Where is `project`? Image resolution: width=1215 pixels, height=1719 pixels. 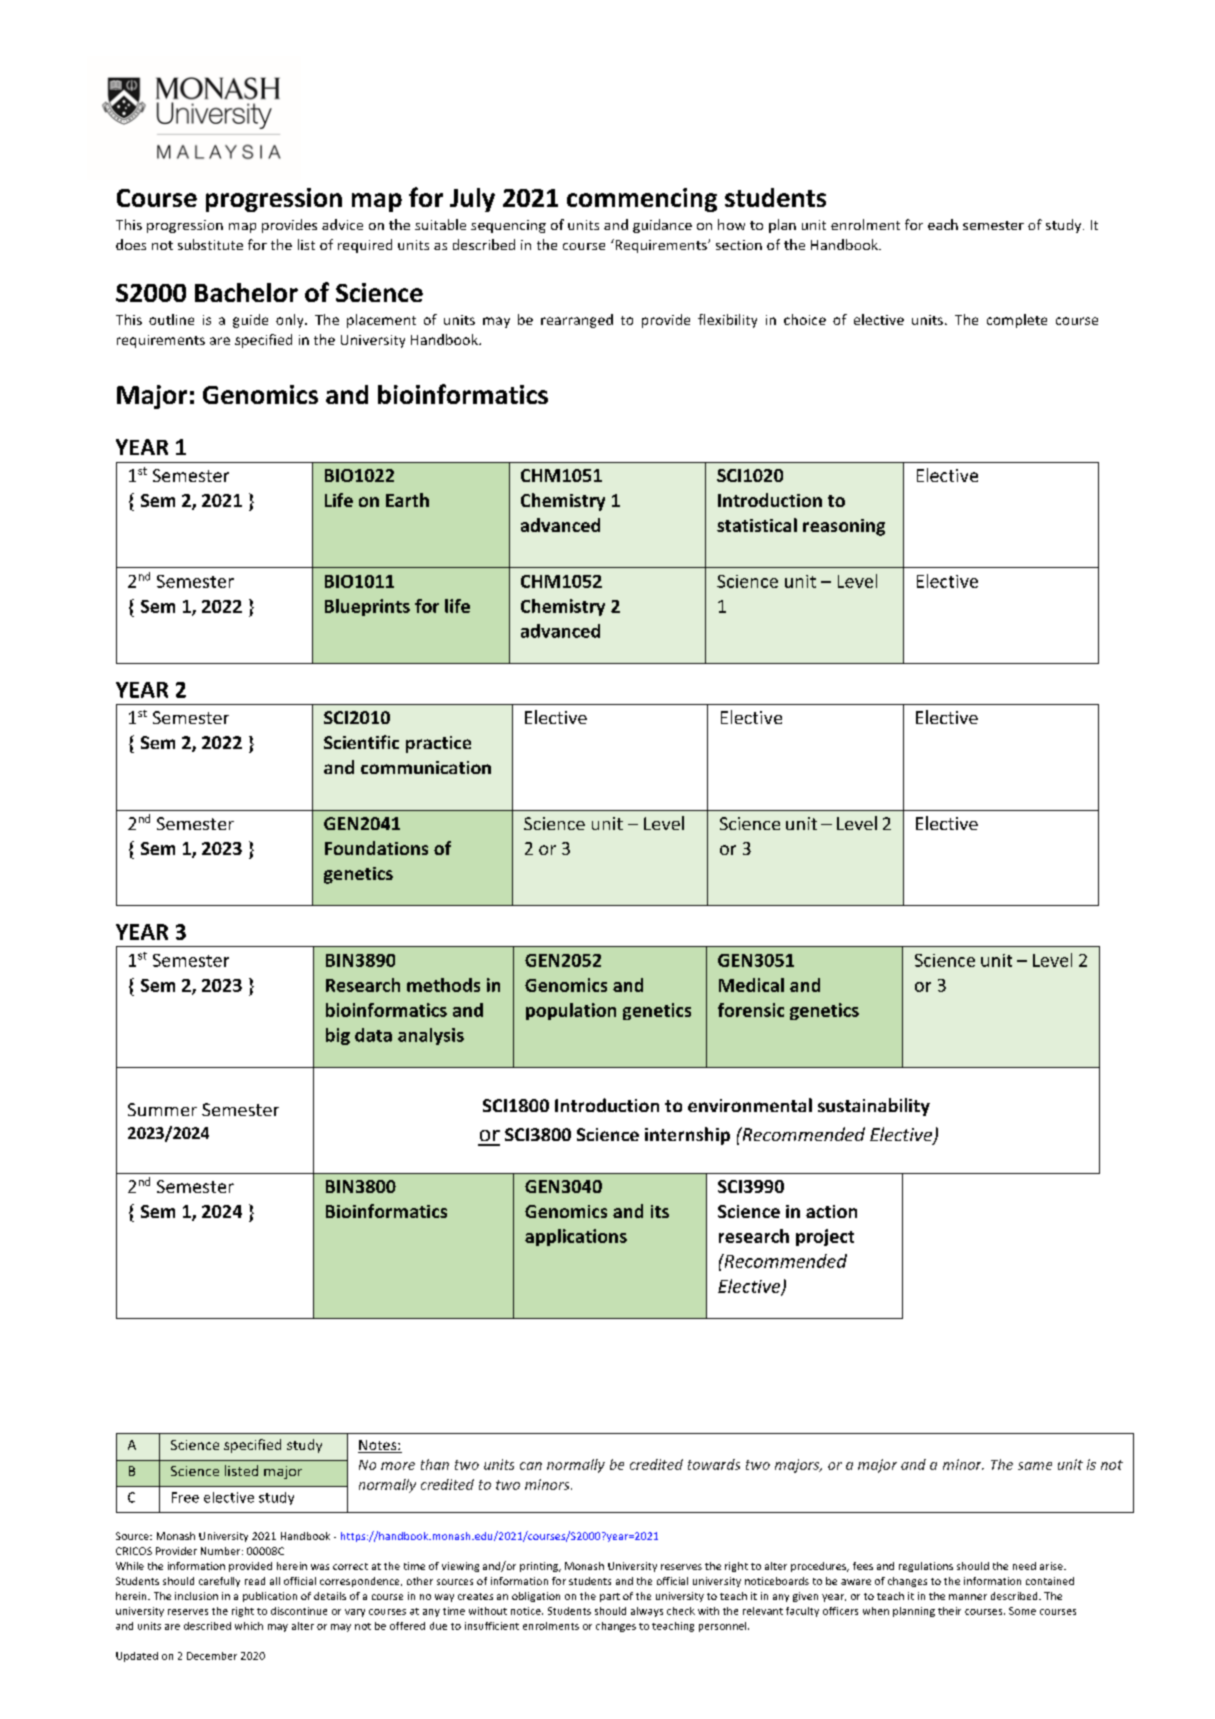 project is located at coordinates (825, 1237).
